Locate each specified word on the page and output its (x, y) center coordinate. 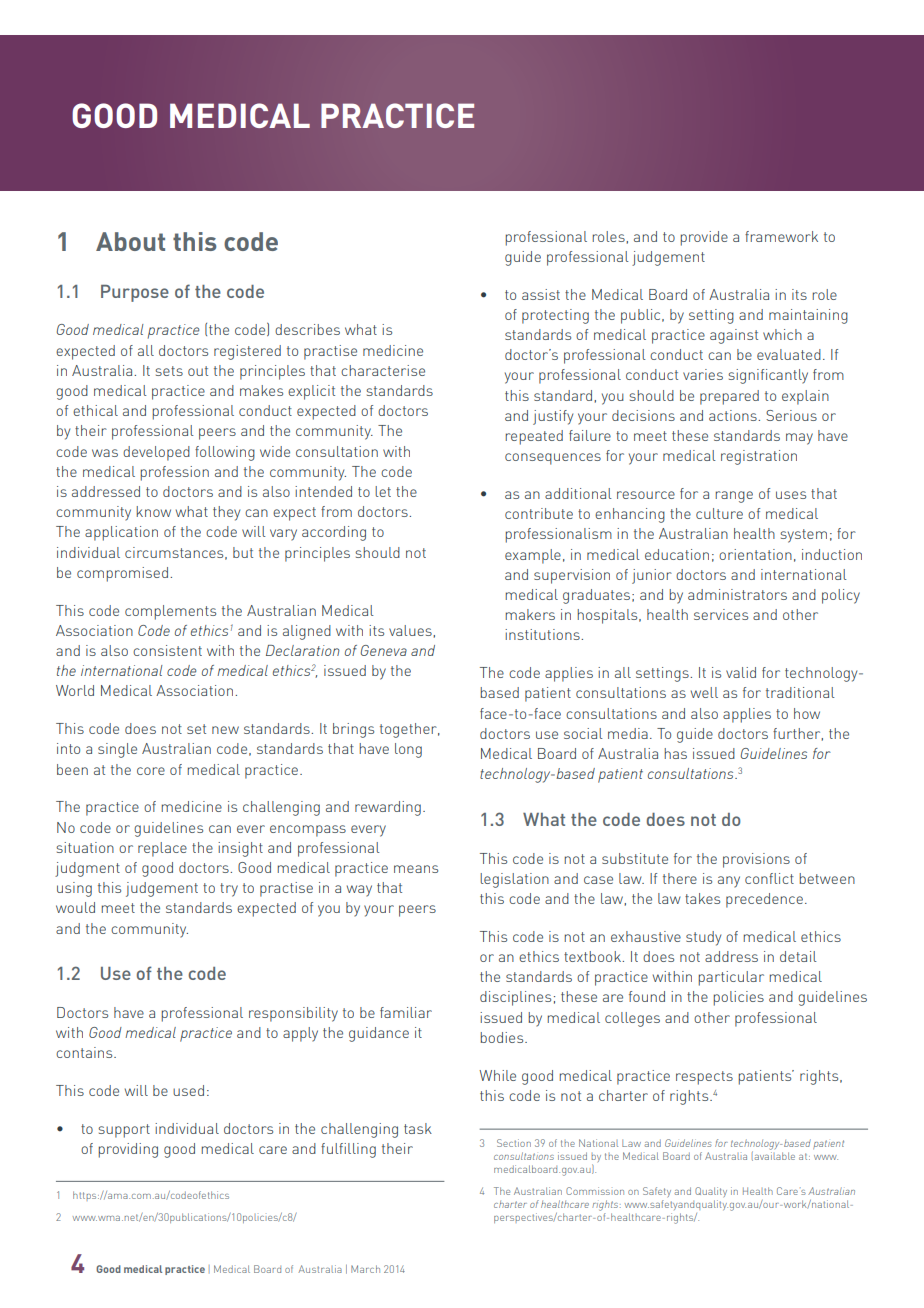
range (734, 497)
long (408, 750)
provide (704, 238)
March (365, 1269)
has (675, 753)
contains (85, 1052)
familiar (406, 1012)
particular (731, 978)
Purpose (135, 293)
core (151, 771)
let (383, 491)
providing (128, 1150)
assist (541, 294)
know (153, 511)
